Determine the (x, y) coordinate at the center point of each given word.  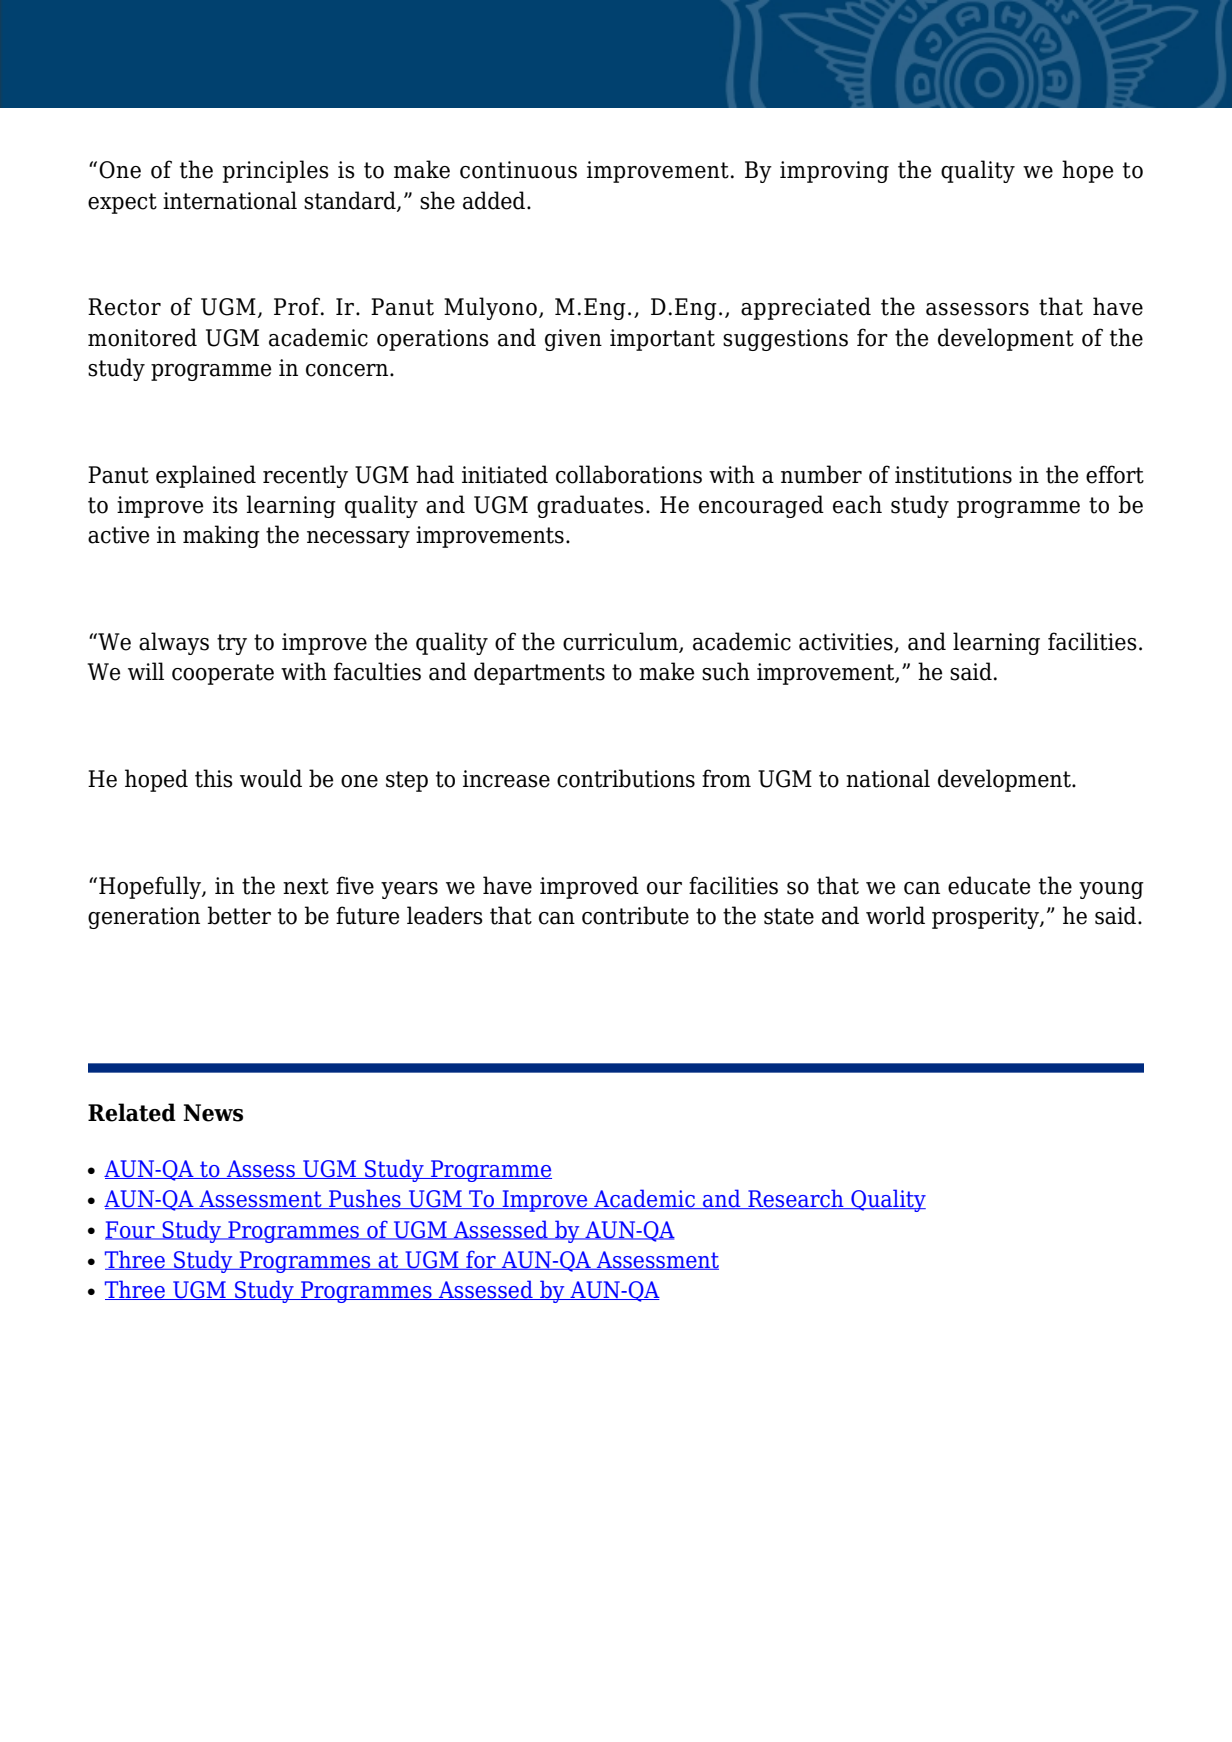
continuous (518, 170)
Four (131, 1230)
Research (796, 1199)
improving (834, 172)
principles (276, 171)
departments (539, 673)
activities (847, 643)
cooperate (223, 674)
